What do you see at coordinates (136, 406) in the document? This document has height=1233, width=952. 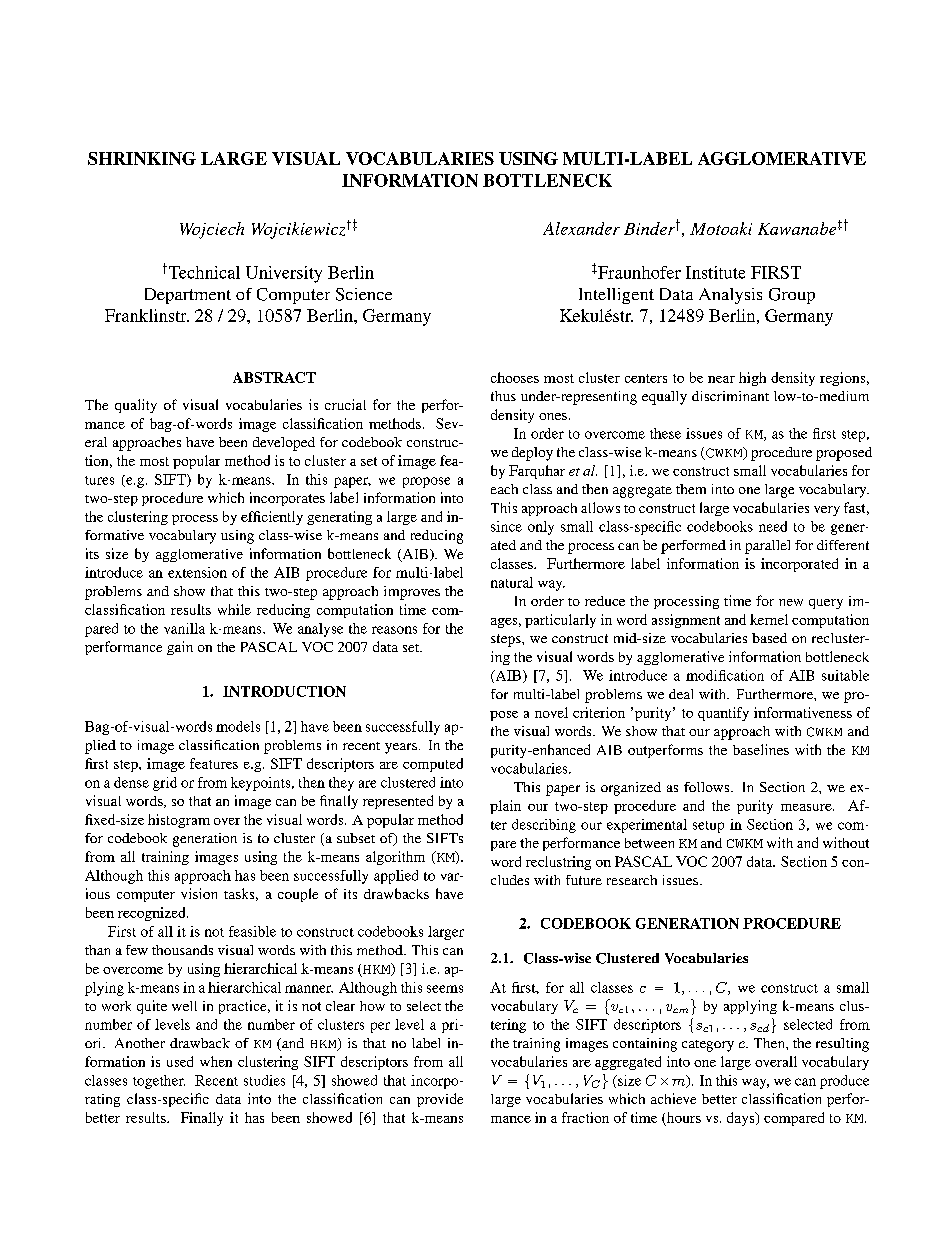 I see `quality` at bounding box center [136, 406].
